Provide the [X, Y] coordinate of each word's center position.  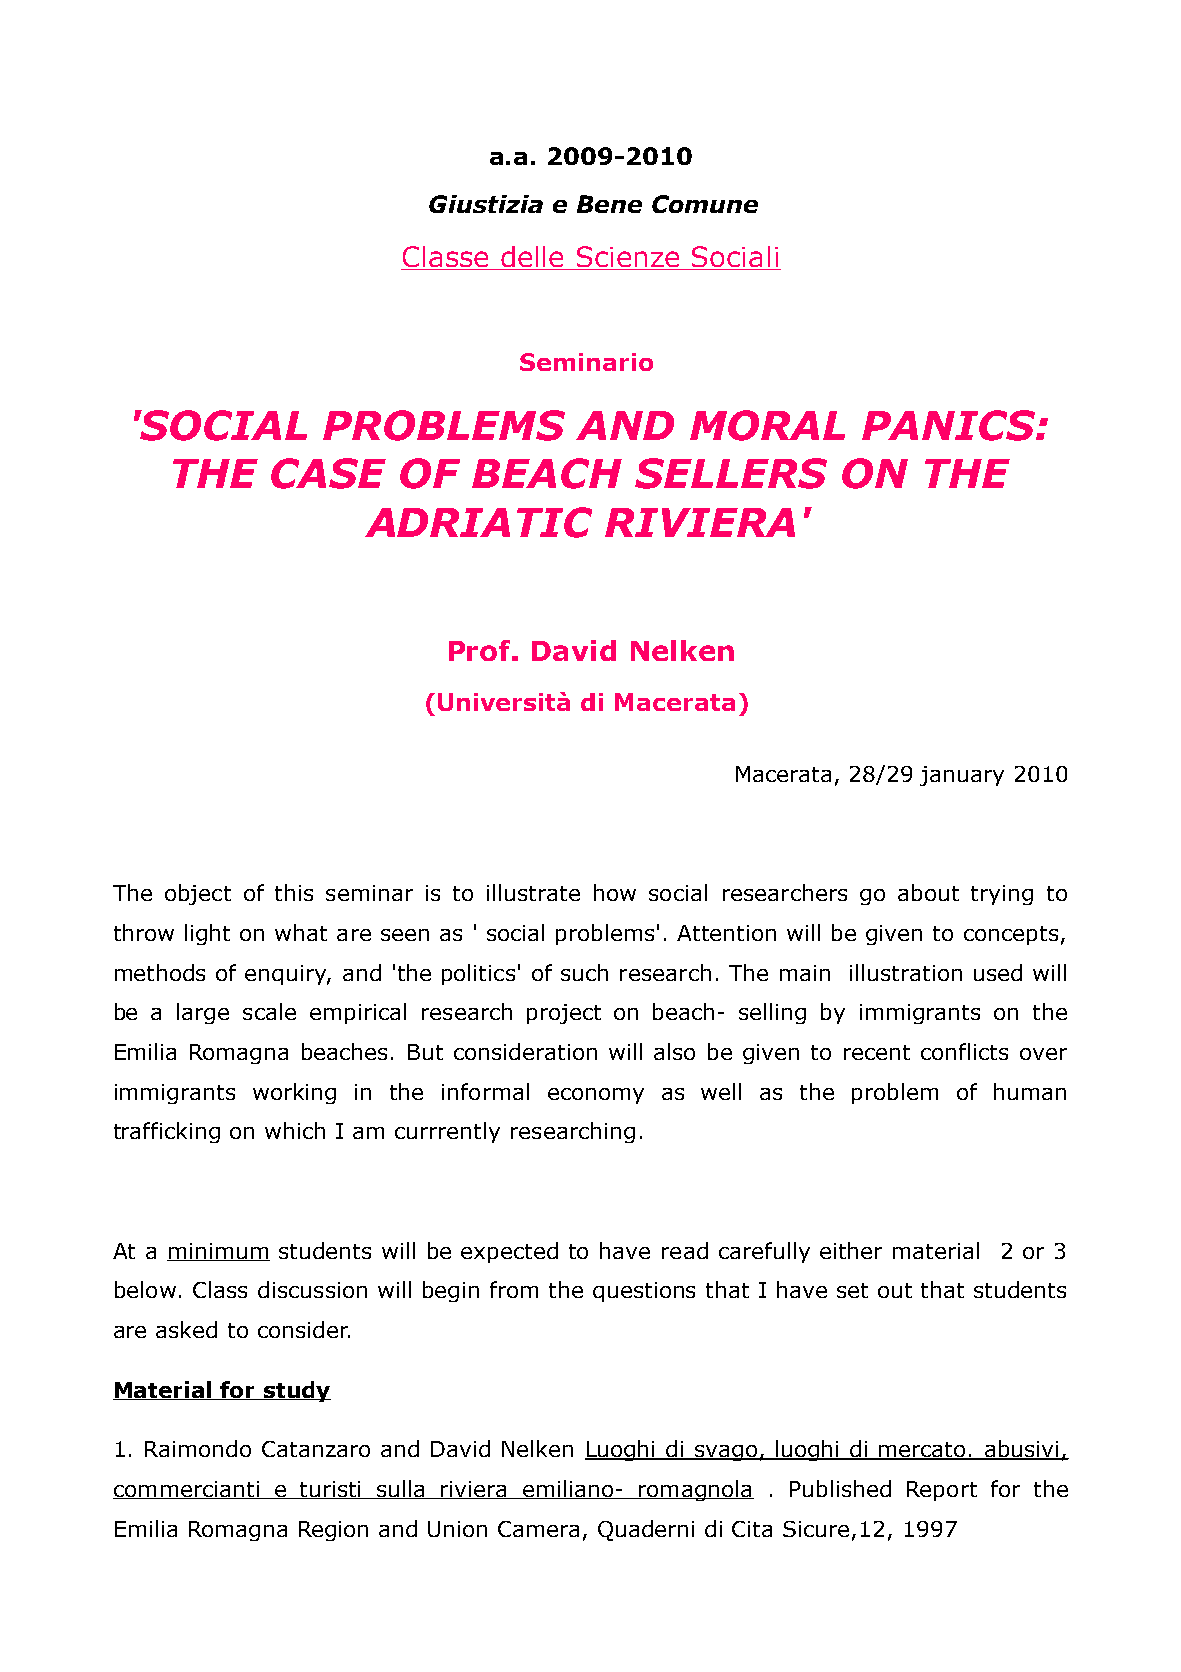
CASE [328, 473]
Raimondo [198, 1448]
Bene [609, 204]
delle [533, 258]
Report [942, 1491]
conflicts [964, 1051]
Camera [538, 1529]
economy [596, 1096]
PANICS [949, 425]
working [294, 1093]
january [962, 776]
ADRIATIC [478, 522]
